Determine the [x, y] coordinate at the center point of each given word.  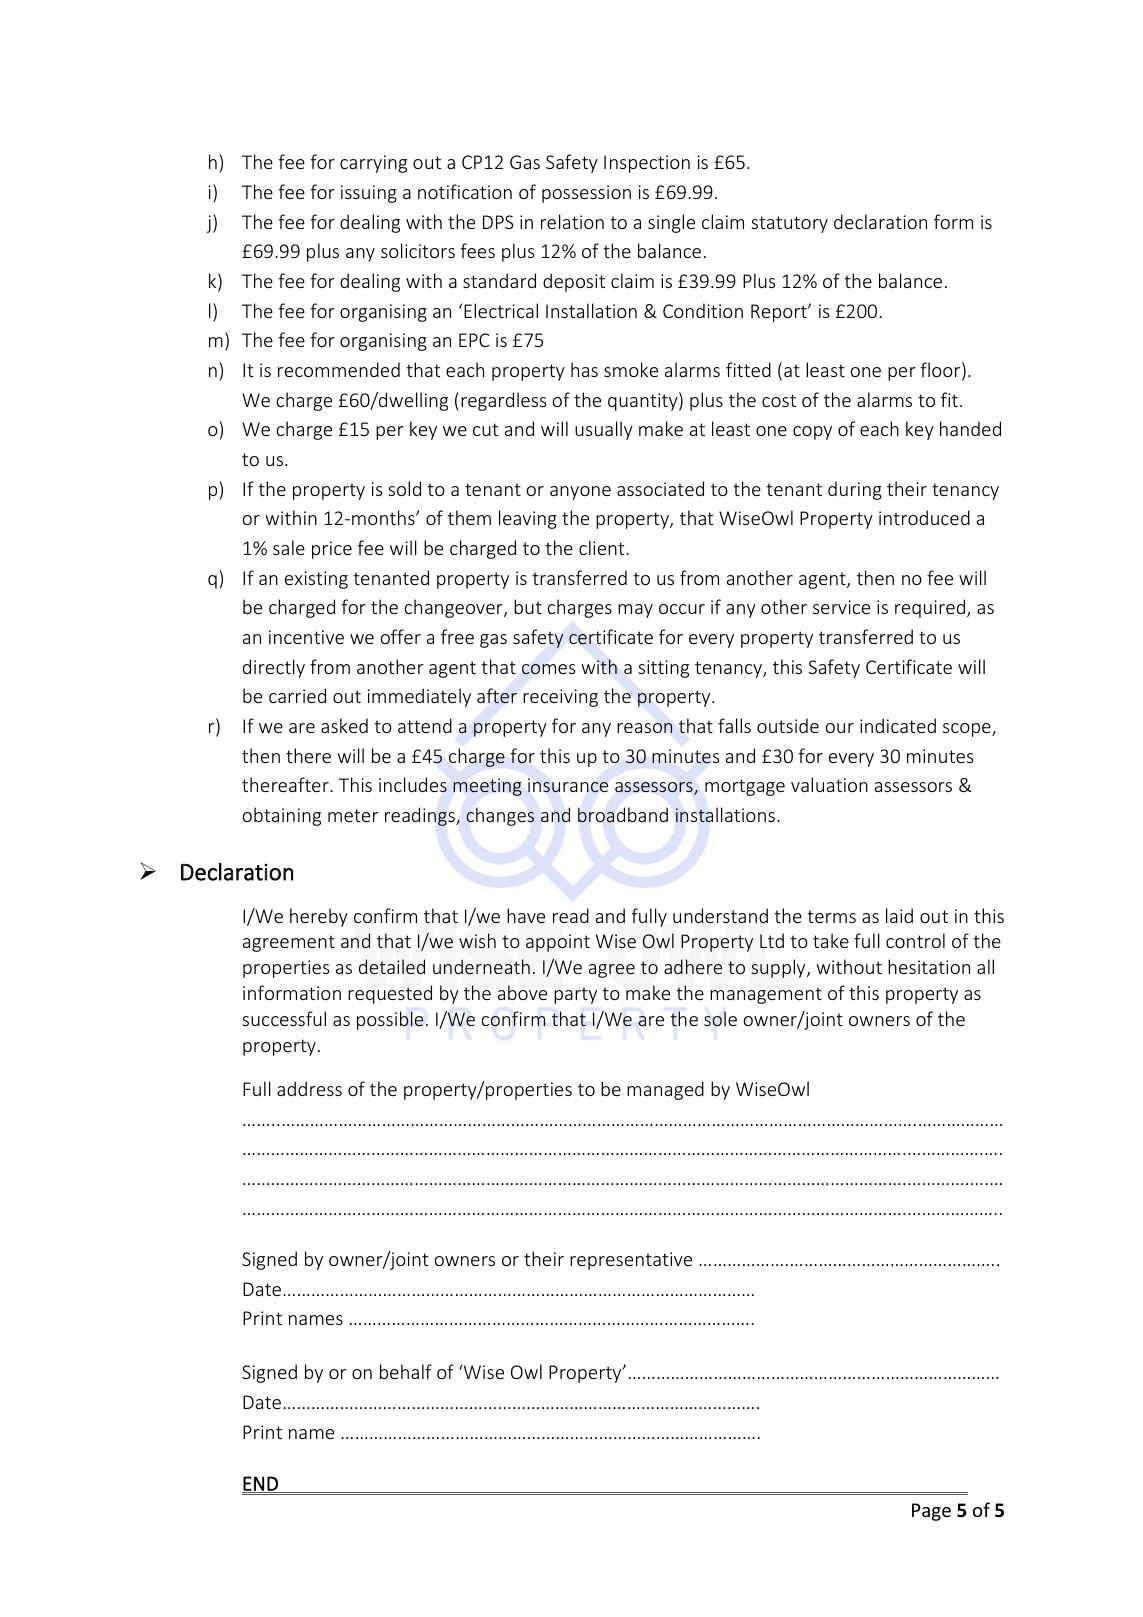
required [931, 608]
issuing [369, 194]
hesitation [929, 966]
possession [586, 194]
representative [631, 1261]
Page [931, 1512]
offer [401, 636]
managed [665, 1090]
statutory [789, 224]
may [635, 611]
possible [390, 1020]
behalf [406, 1371]
